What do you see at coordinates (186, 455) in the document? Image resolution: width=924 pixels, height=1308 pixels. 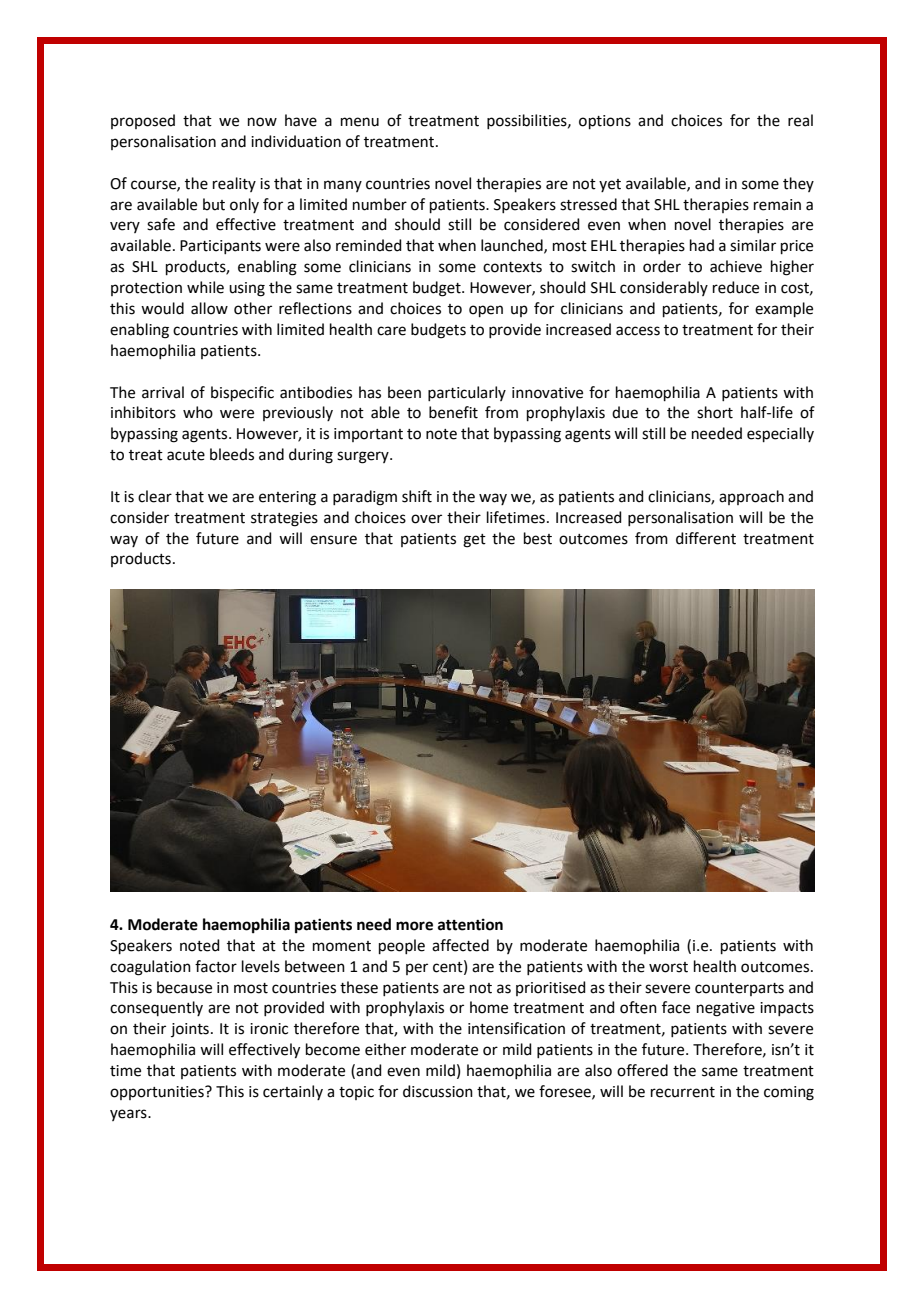 I see `acute` at bounding box center [186, 455].
